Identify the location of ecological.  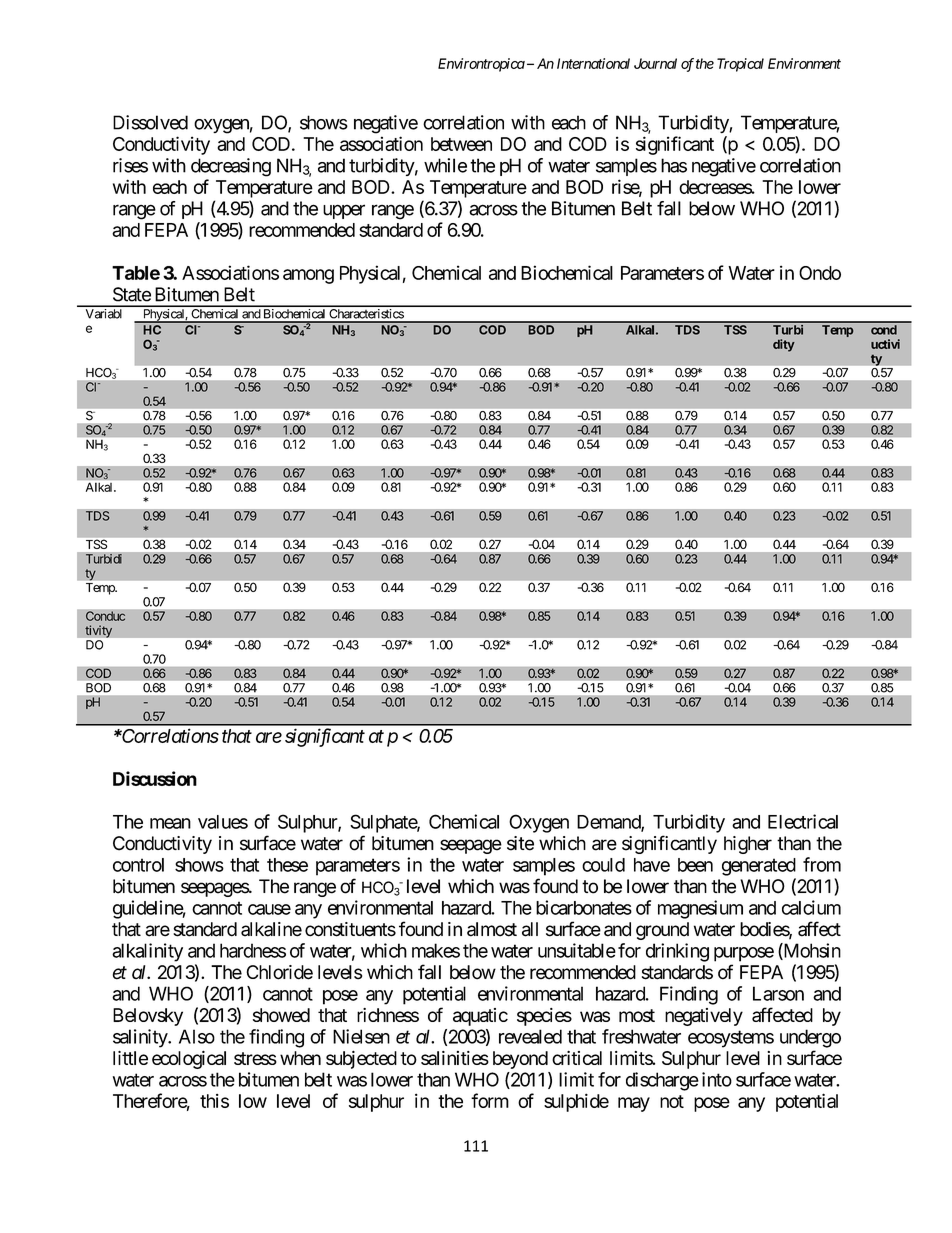
(189, 1059).
